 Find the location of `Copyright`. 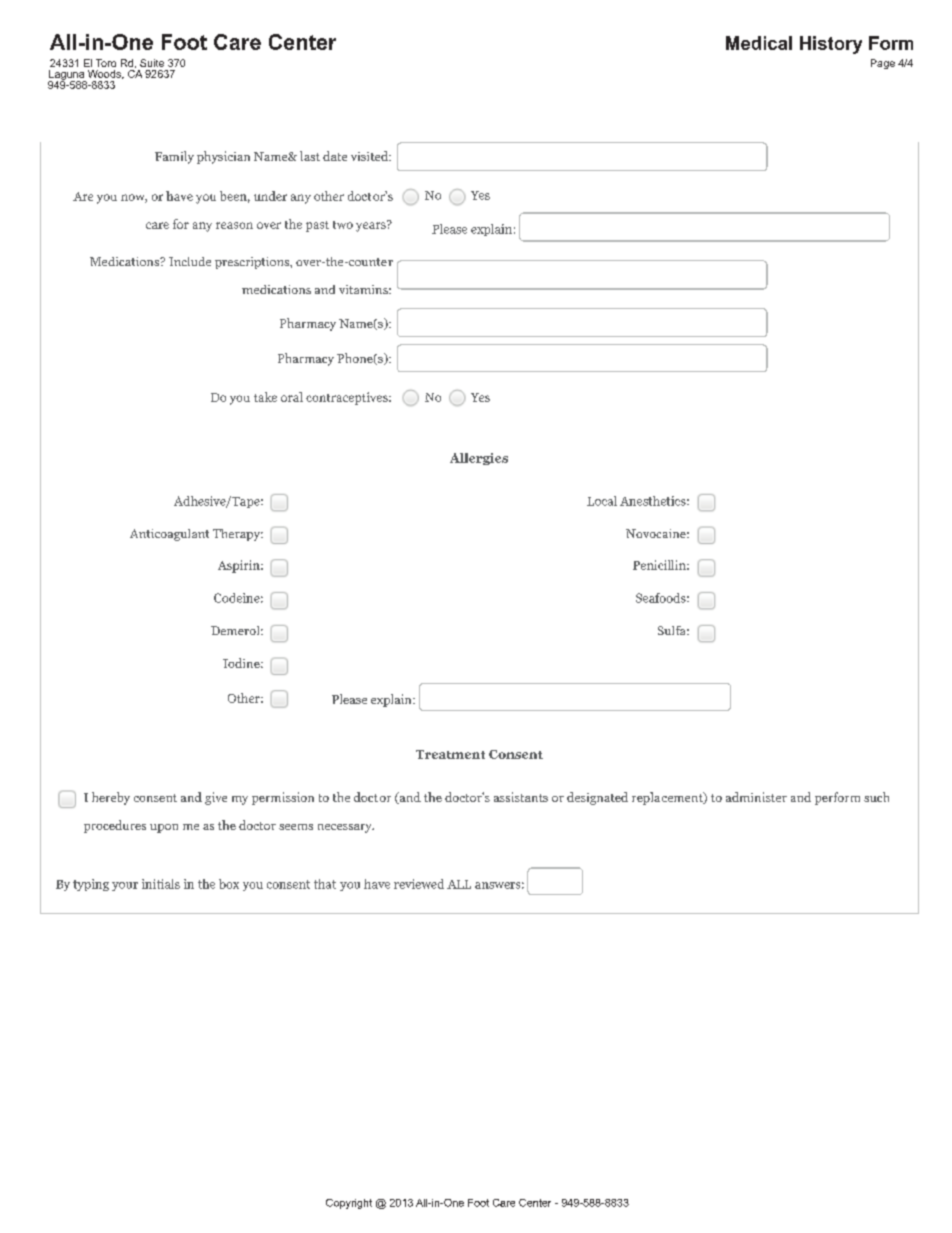

Copyright is located at coordinates (349, 1204).
